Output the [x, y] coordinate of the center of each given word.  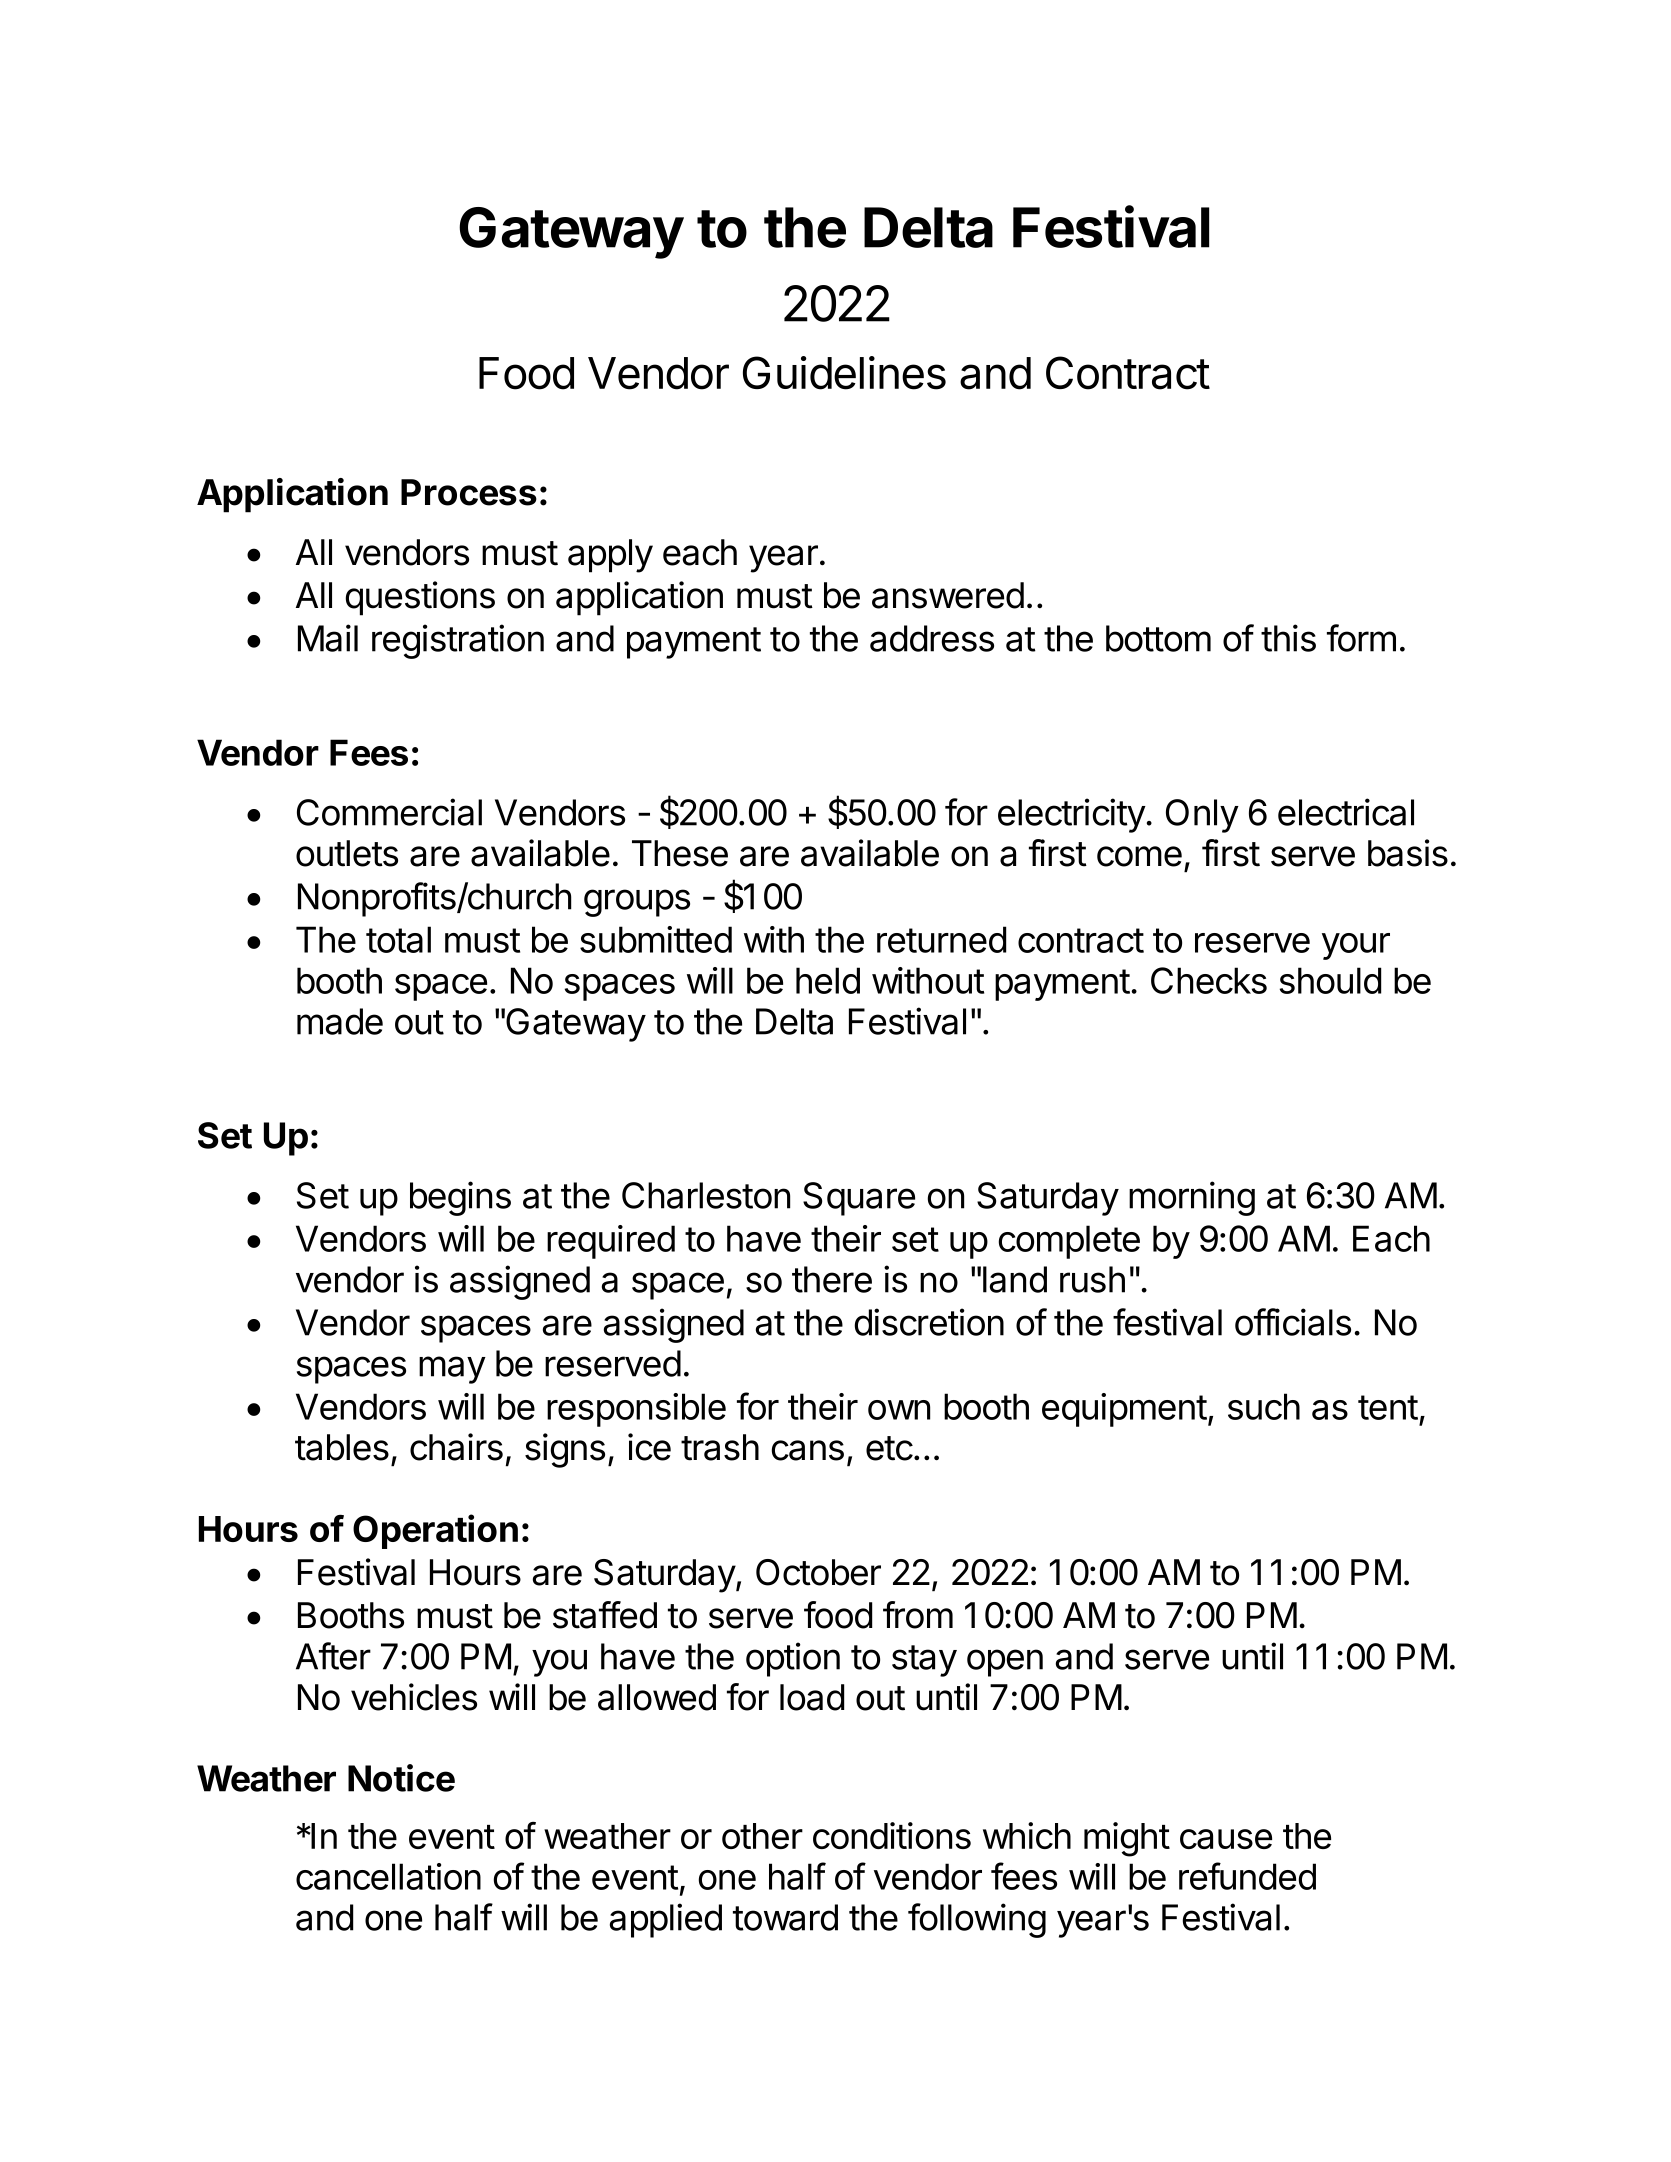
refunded [1247, 1876]
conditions [892, 1835]
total [398, 939]
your [1356, 946]
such [1264, 1406]
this [1288, 638]
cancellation [388, 1876]
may [452, 1370]
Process [469, 492]
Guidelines [844, 373]
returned [941, 939]
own [899, 1410]
